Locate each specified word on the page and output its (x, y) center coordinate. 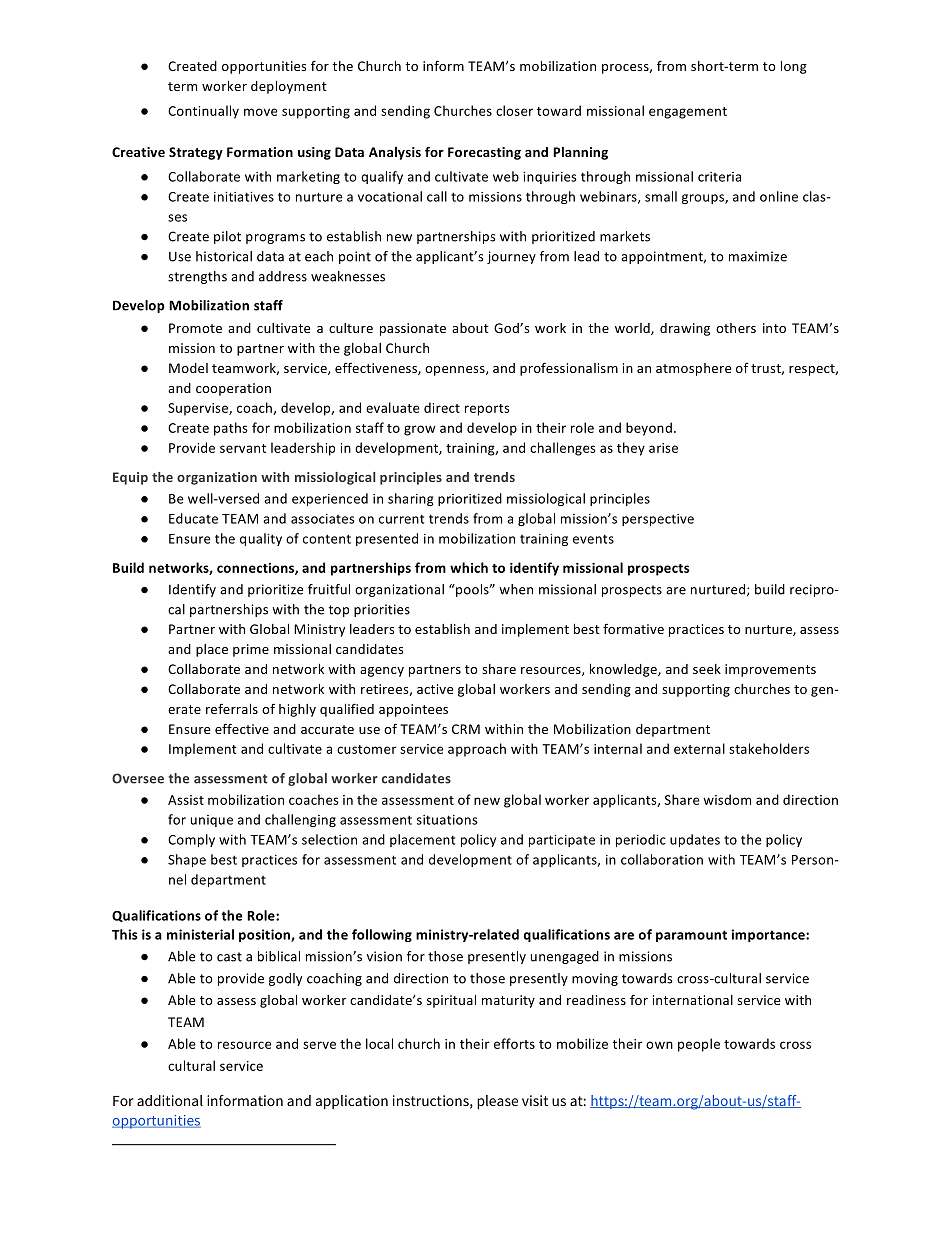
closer (514, 110)
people (699, 1045)
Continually (203, 112)
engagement (688, 113)
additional (170, 1100)
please (497, 1102)
